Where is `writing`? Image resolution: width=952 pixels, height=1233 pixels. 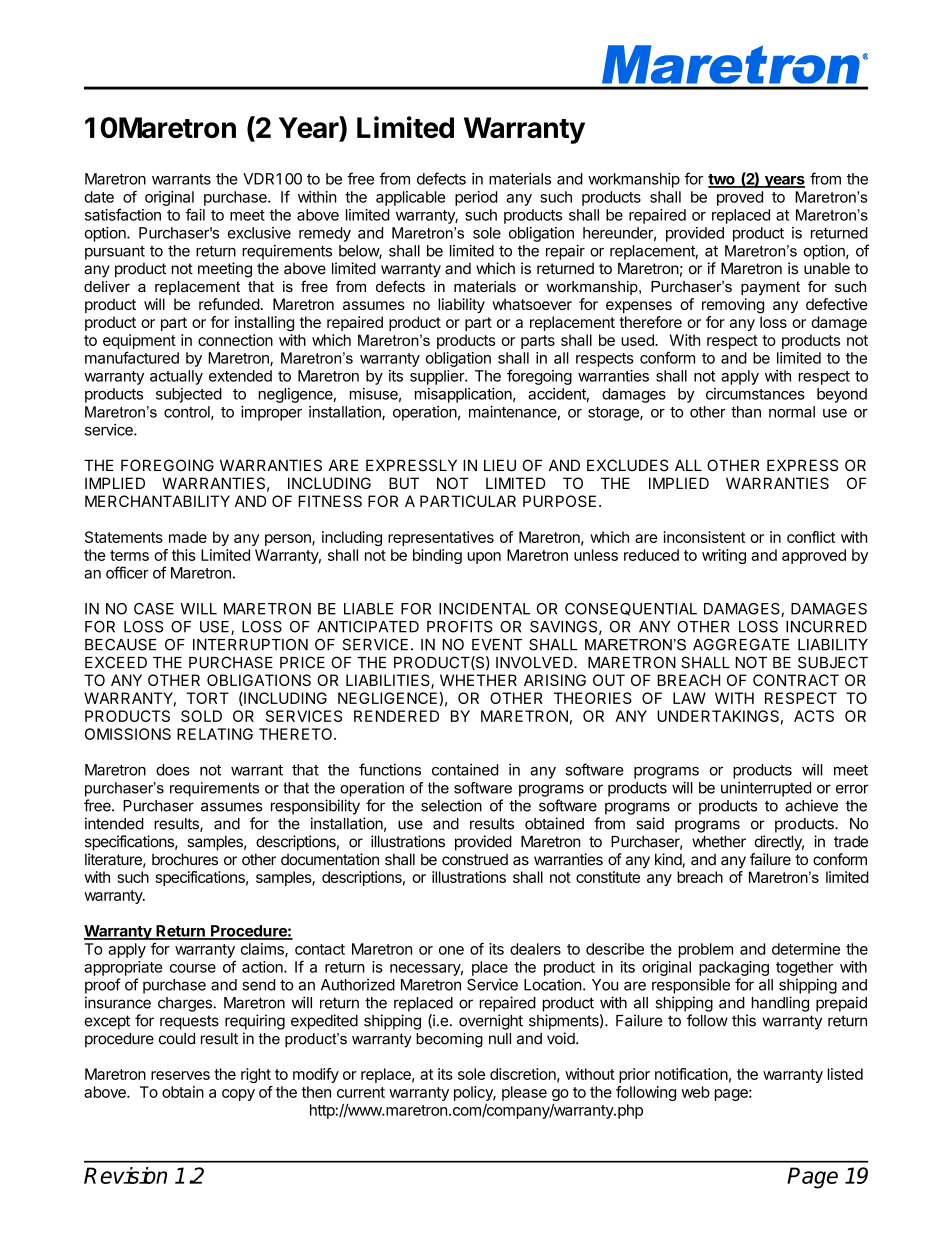 writing is located at coordinates (724, 556).
